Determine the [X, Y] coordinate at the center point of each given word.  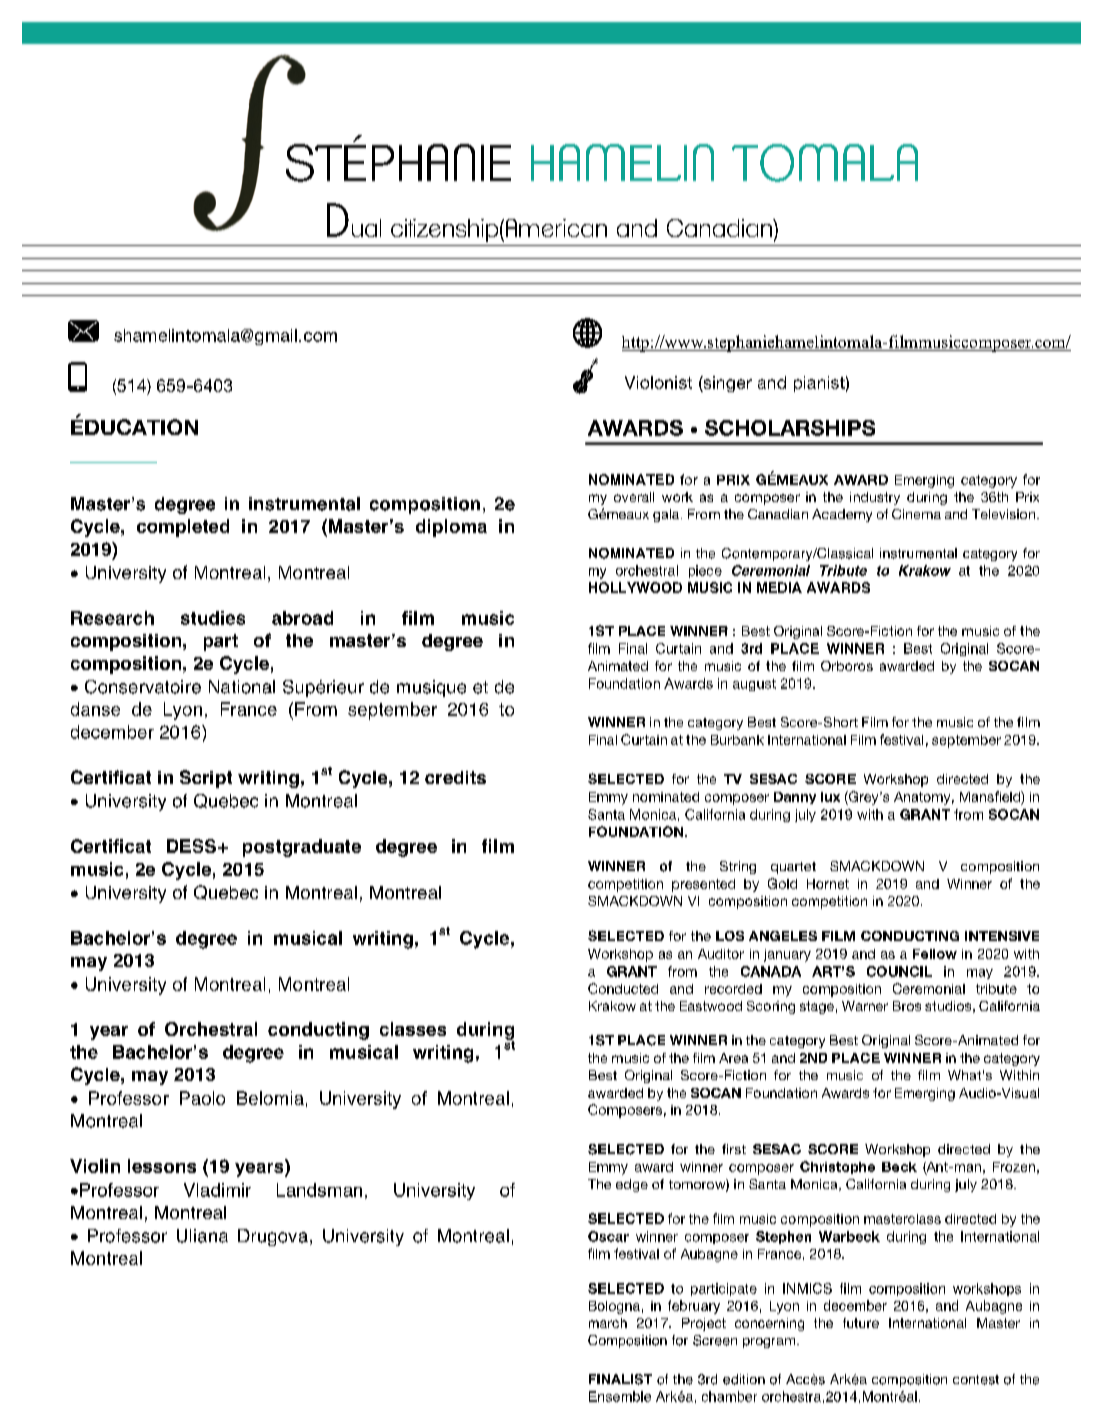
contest [976, 1380]
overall [634, 497]
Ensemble [620, 1396]
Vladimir [217, 1190]
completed [183, 528]
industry [875, 498]
